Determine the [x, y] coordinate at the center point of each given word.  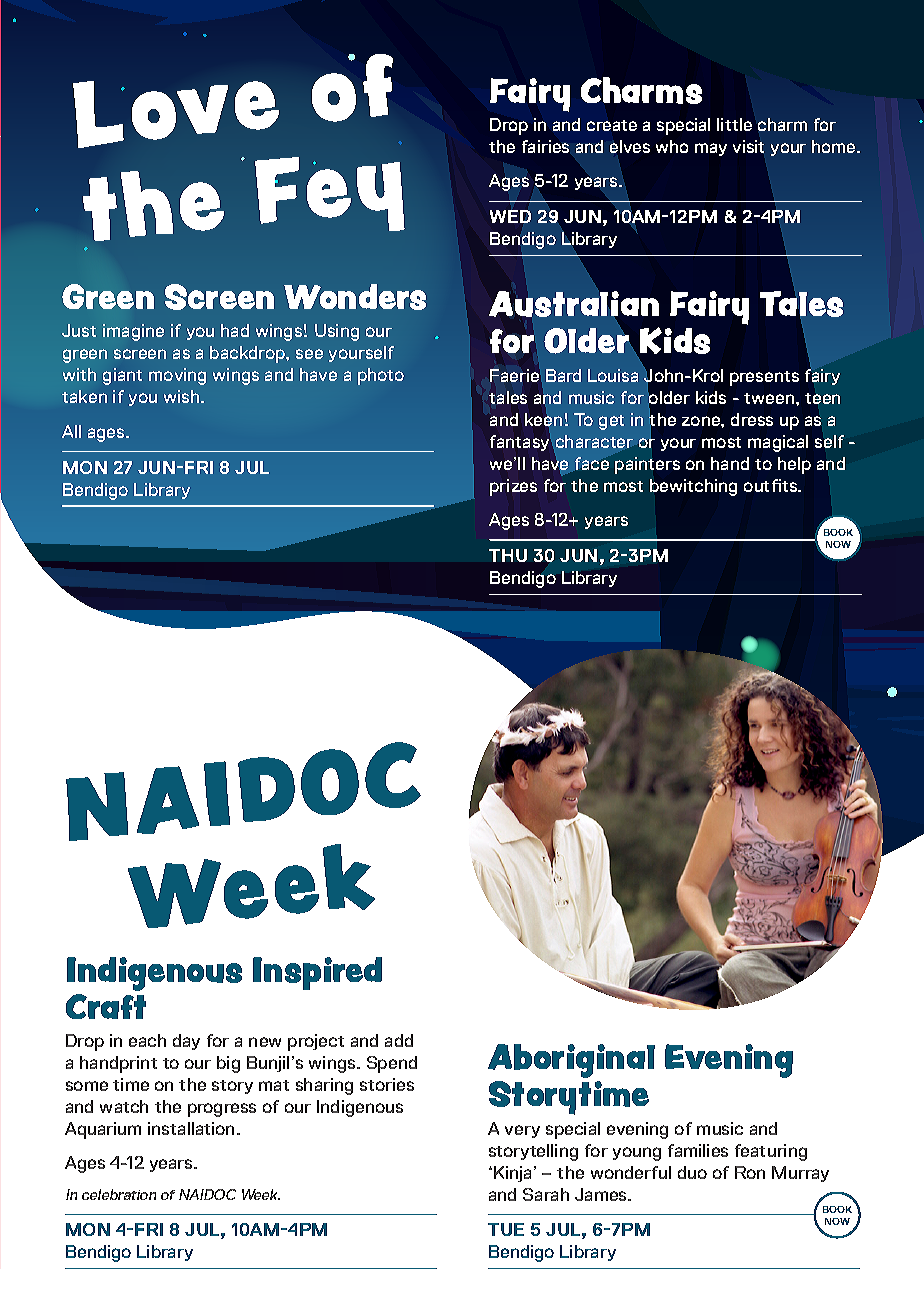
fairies [545, 146]
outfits [772, 485]
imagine [133, 332]
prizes [513, 487]
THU [508, 555]
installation [193, 1128]
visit [748, 146]
